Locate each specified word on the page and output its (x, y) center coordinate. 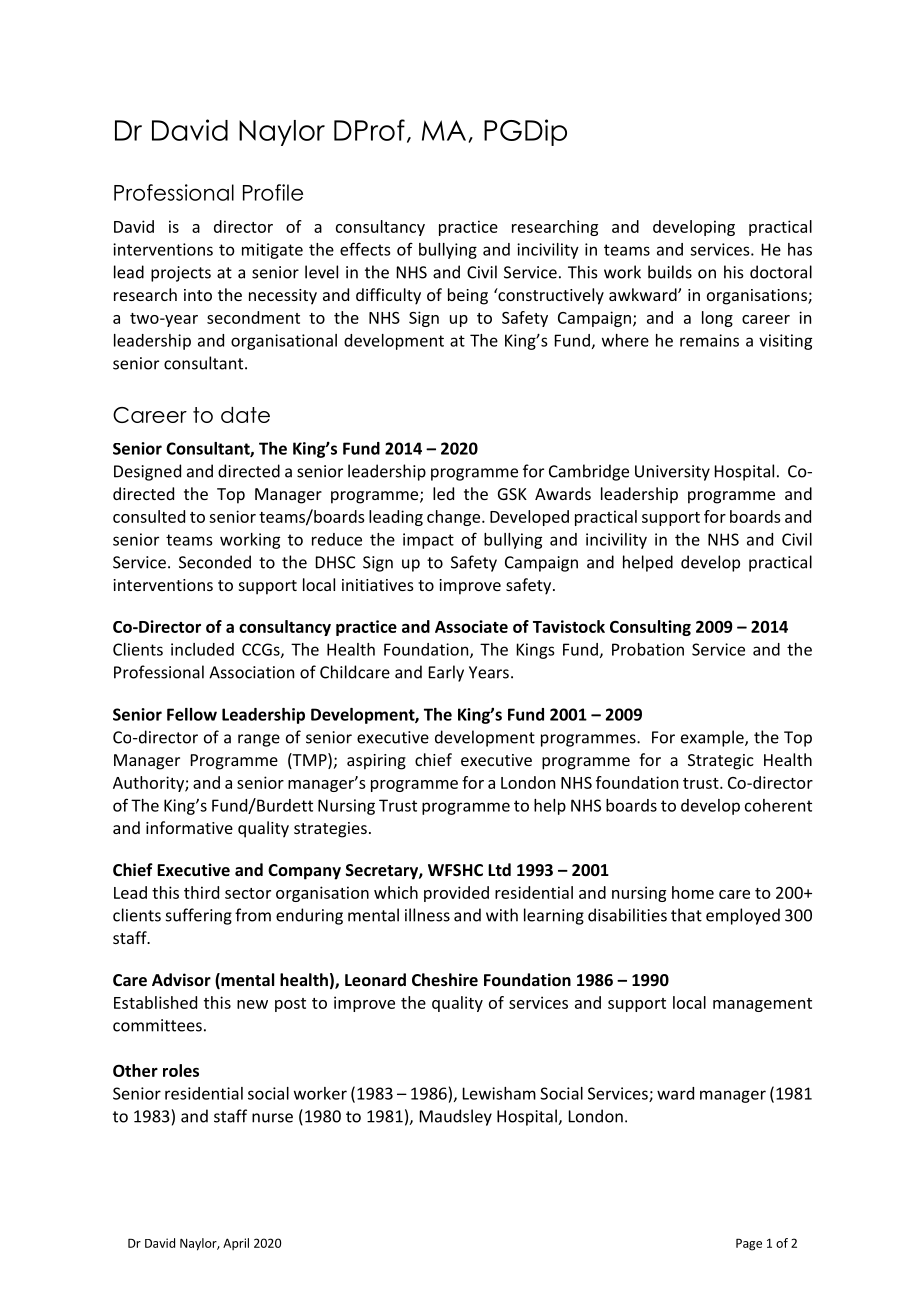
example (713, 738)
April (236, 1244)
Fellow (192, 714)
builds (670, 272)
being (468, 296)
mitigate (272, 251)
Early (446, 673)
